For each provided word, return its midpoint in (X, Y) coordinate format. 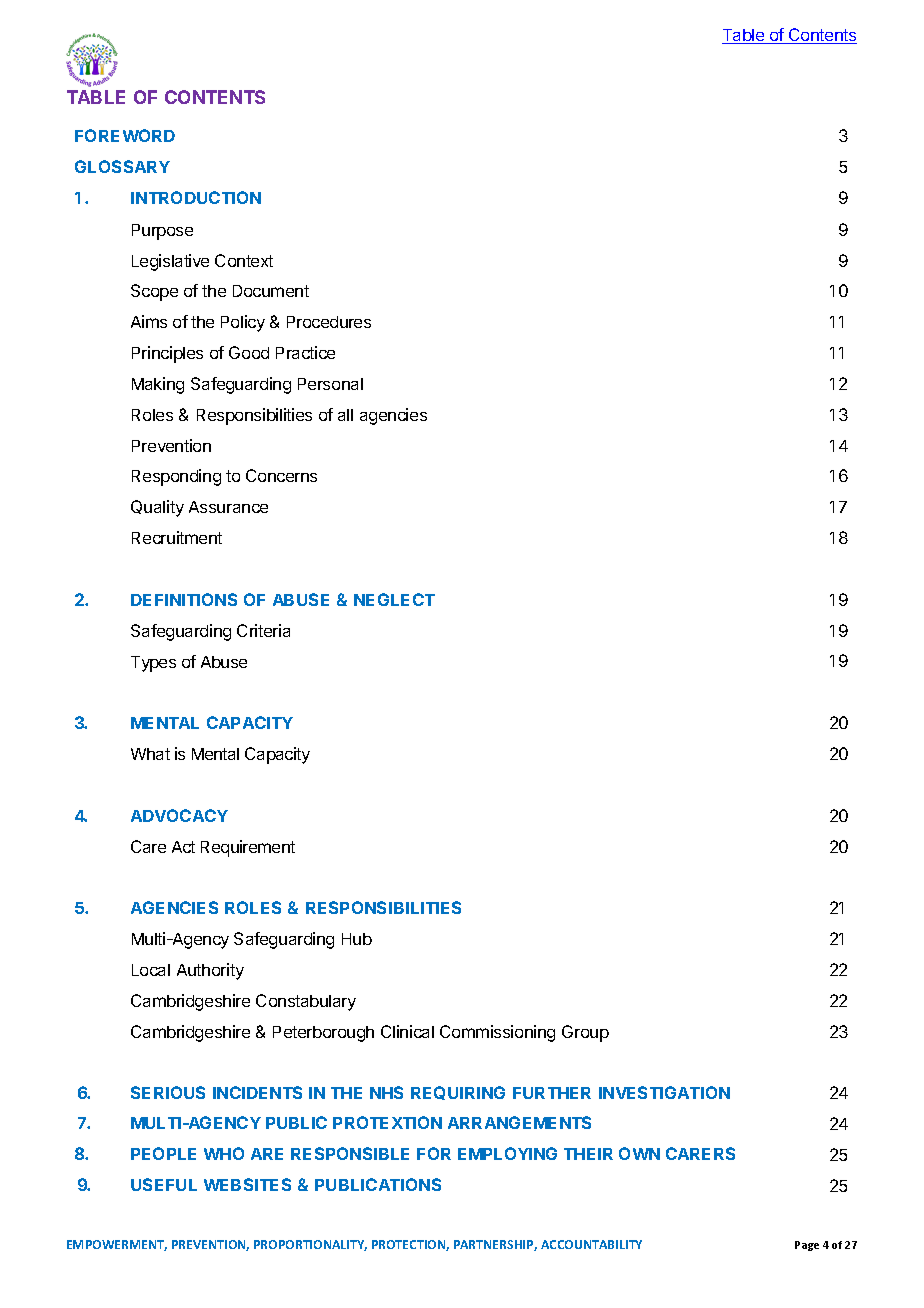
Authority (210, 971)
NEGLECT (394, 599)
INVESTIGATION (664, 1092)
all (345, 415)
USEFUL (164, 1184)
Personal (330, 384)
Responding (176, 477)
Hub (357, 939)
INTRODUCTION (196, 197)
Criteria (263, 630)
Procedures (329, 322)
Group (585, 1033)
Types (153, 664)
